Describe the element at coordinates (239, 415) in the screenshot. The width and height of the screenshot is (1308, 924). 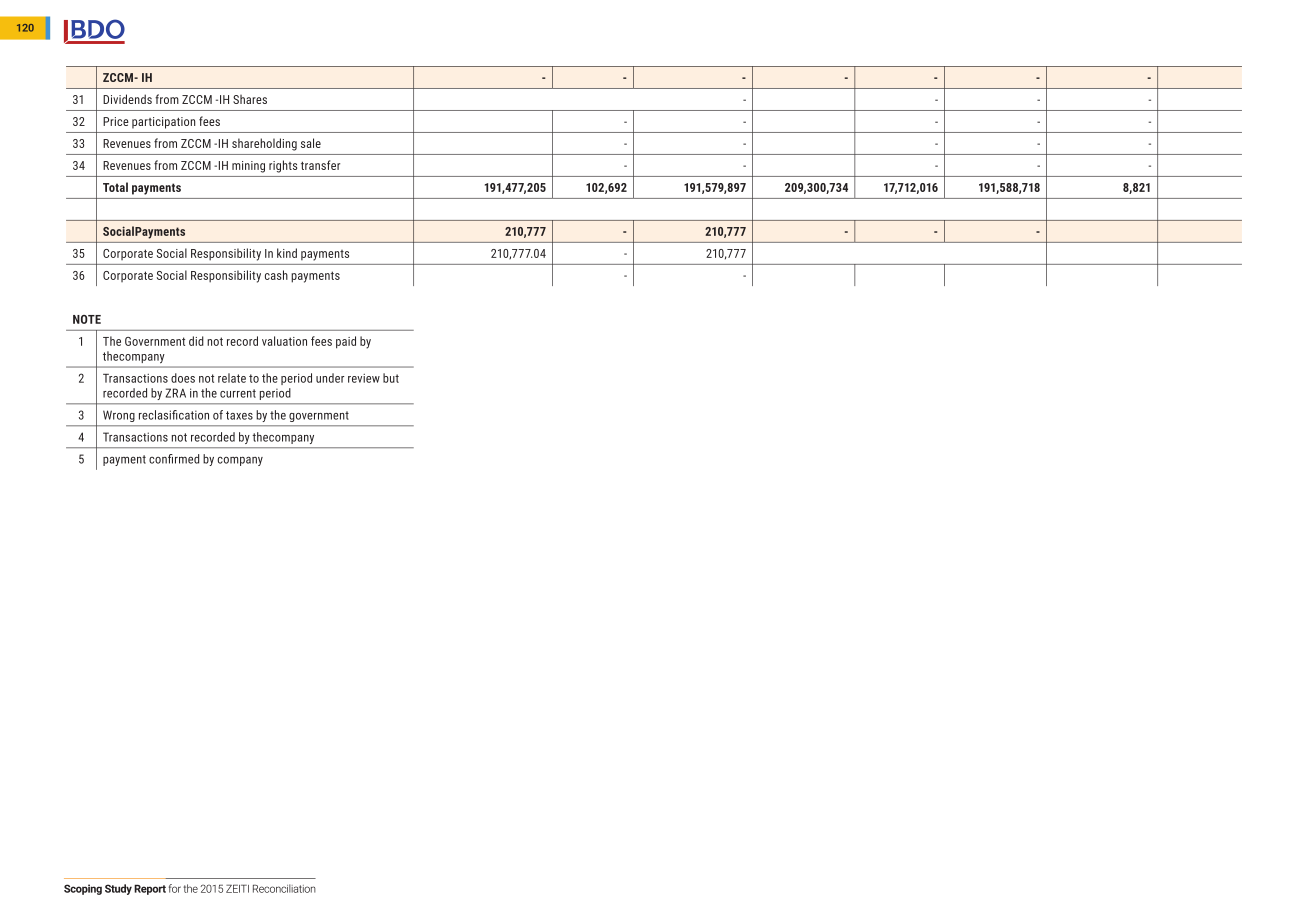
I see `taxes` at that location.
